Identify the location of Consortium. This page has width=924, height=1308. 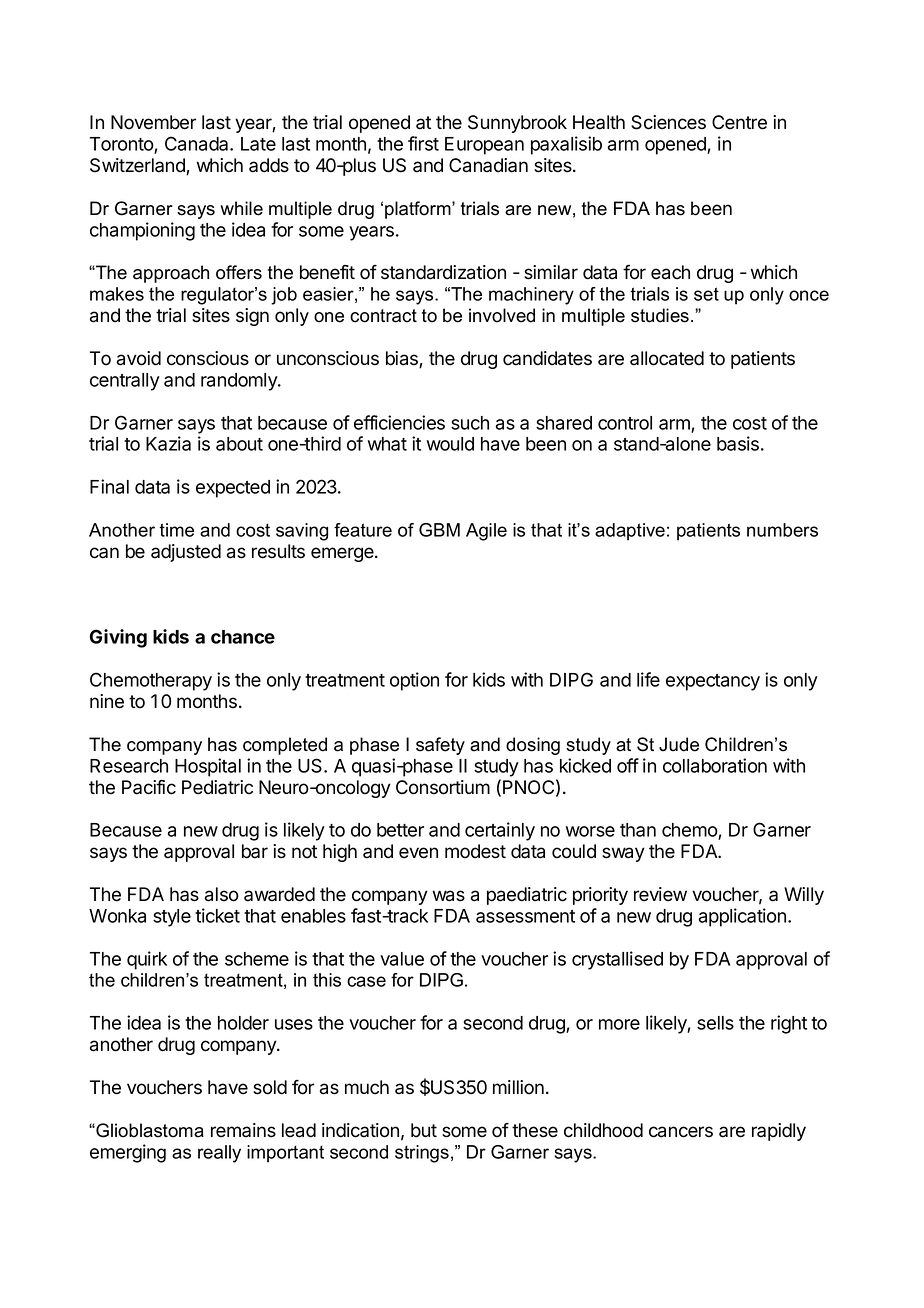
(443, 787).
